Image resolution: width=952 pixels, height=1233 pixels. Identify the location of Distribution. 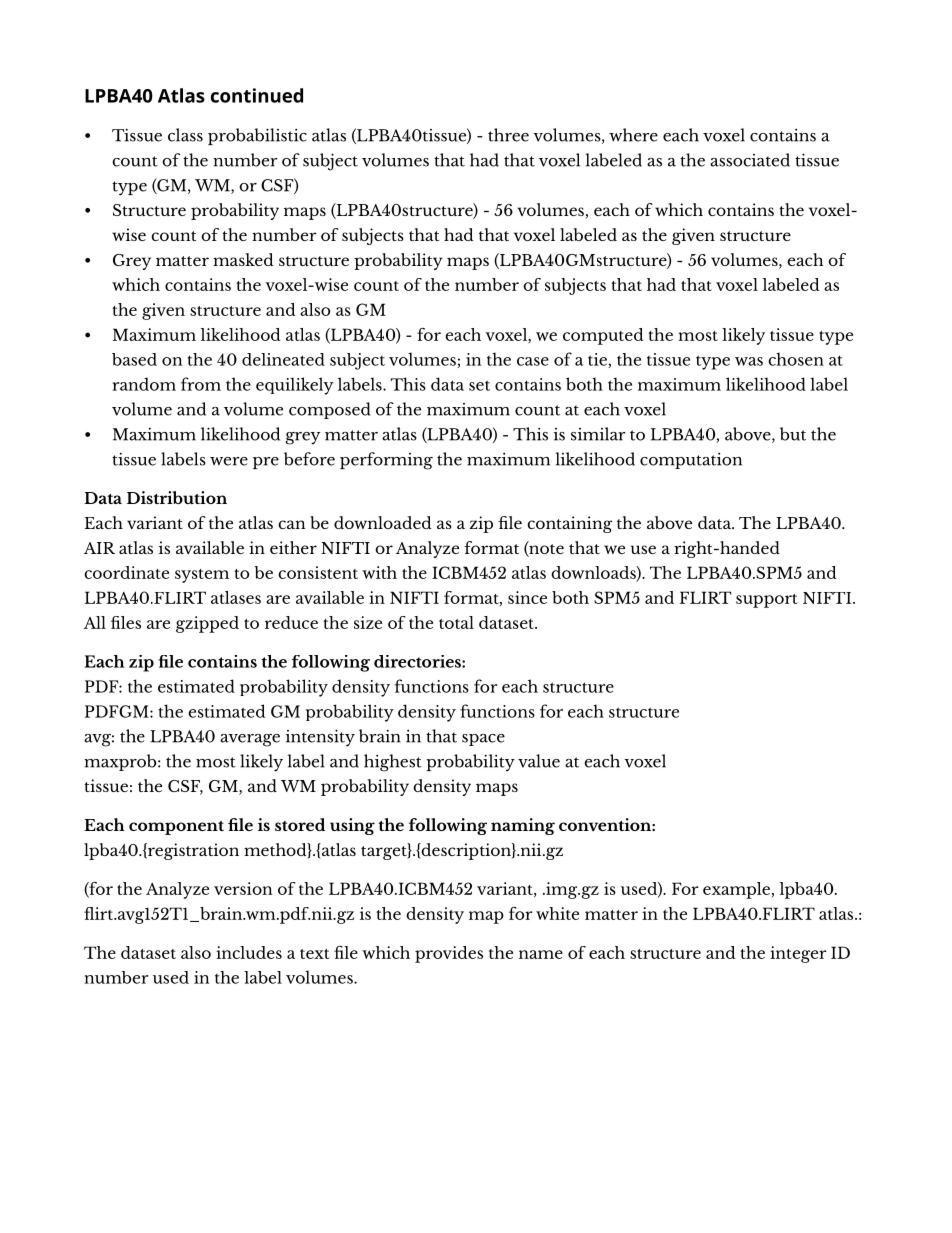
(177, 497).
